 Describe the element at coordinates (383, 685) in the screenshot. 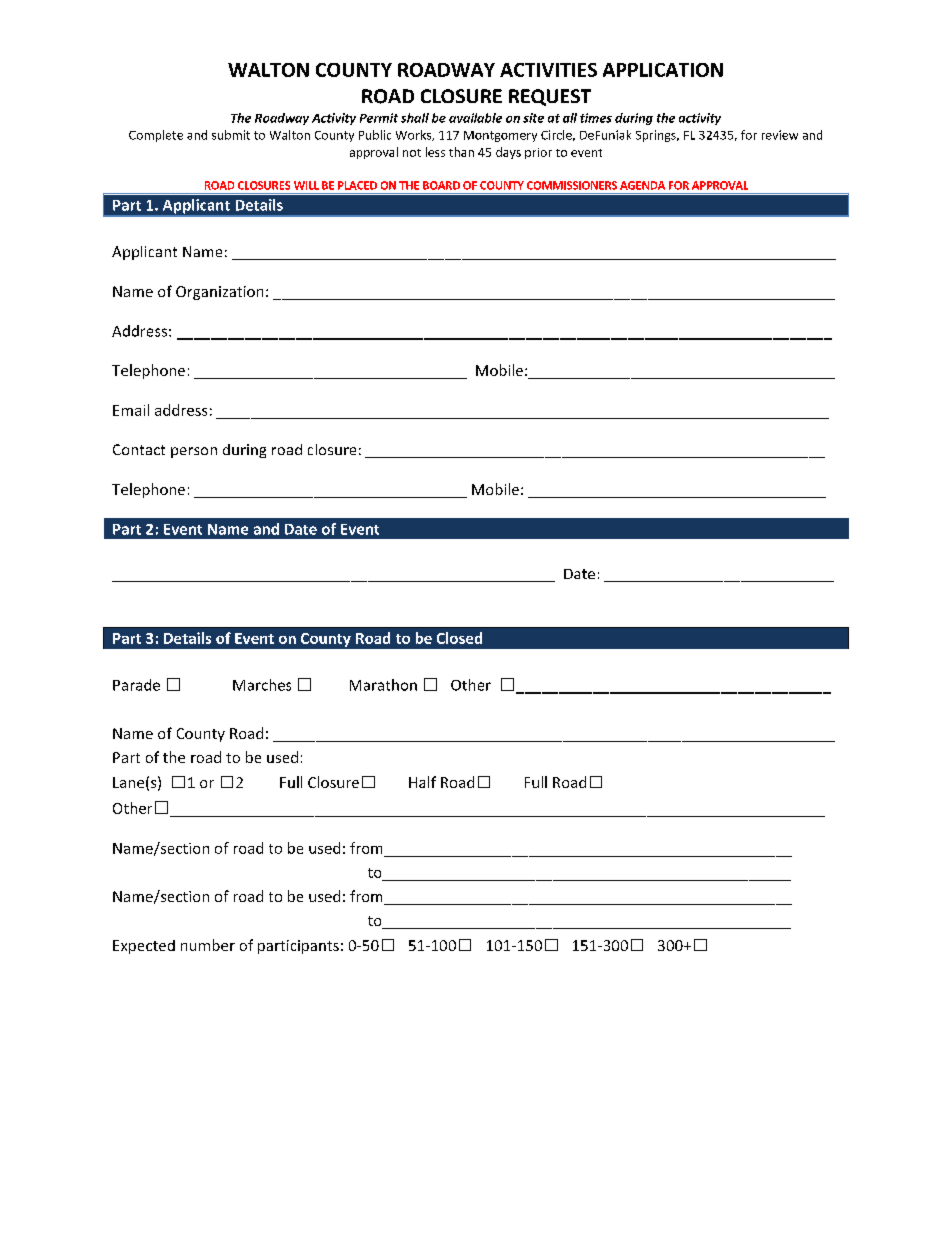

I see `Marathon` at that location.
